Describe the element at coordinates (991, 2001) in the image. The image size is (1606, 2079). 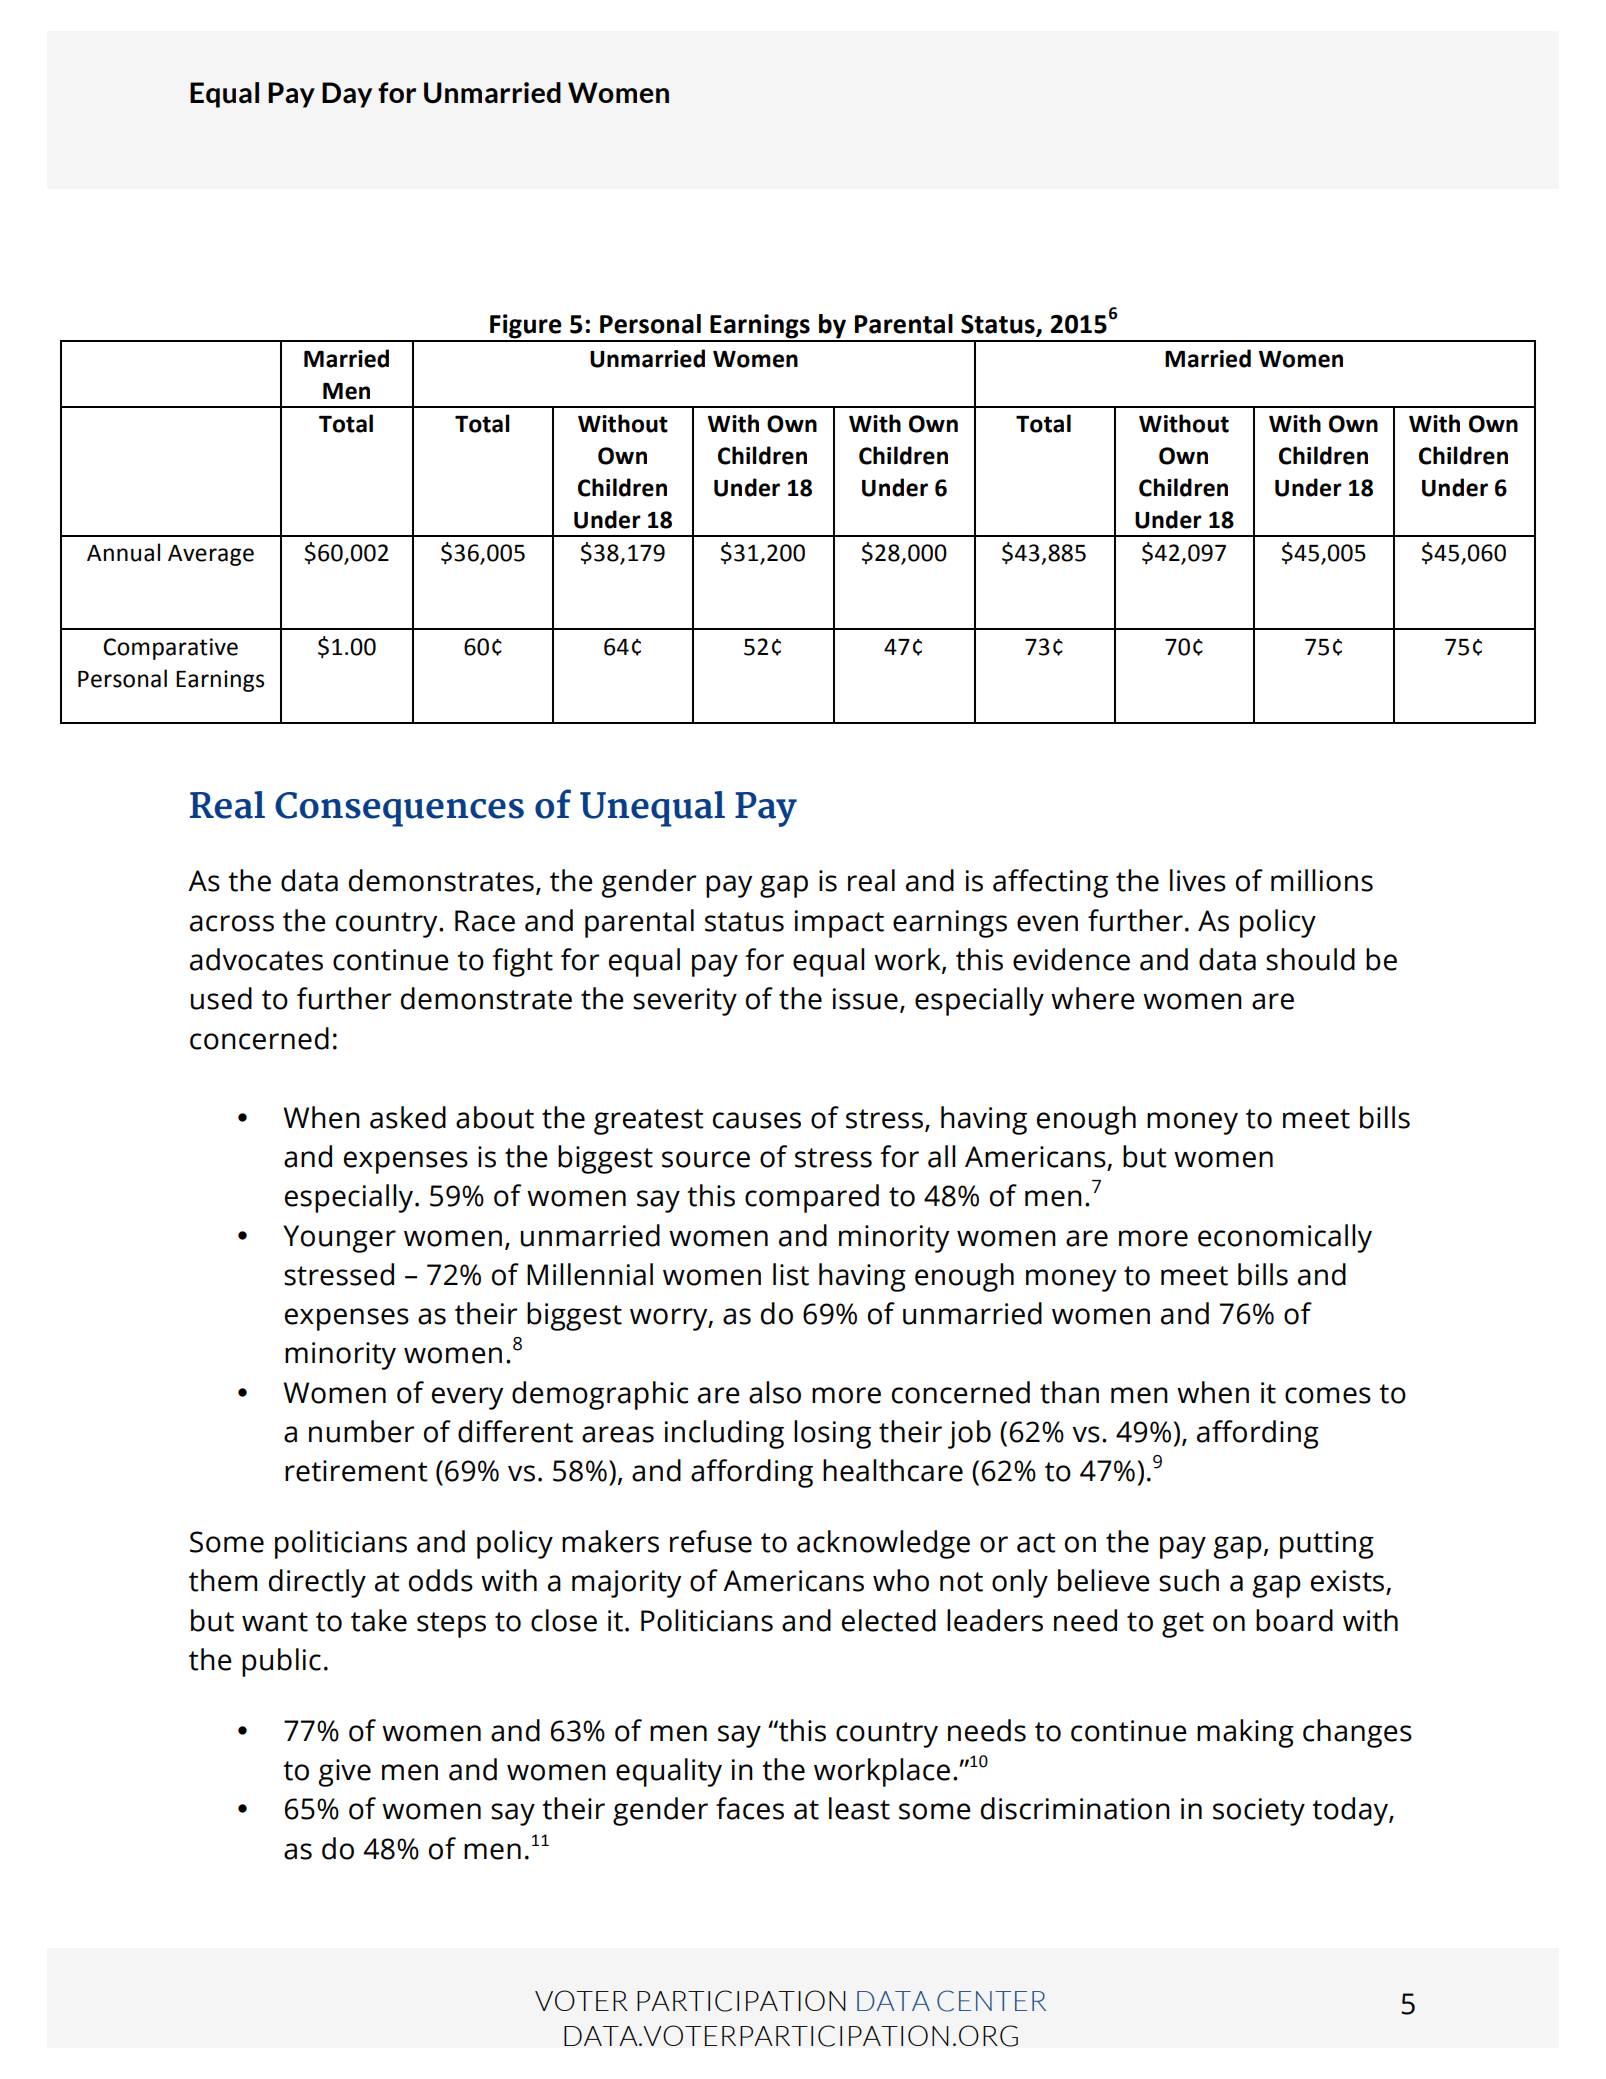
I see `CENTER` at that location.
